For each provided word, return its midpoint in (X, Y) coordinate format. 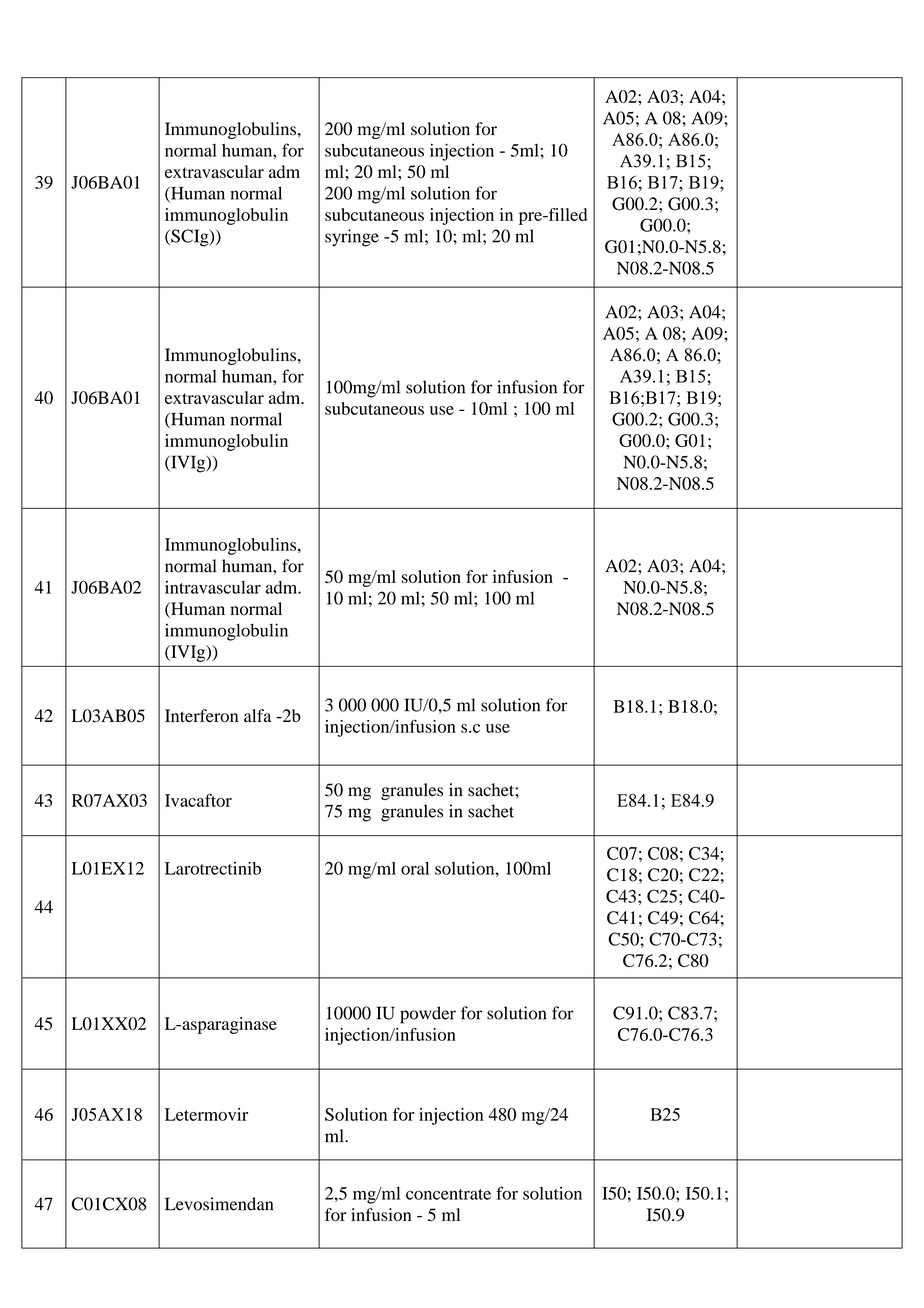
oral (415, 868)
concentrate (448, 1194)
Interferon (201, 716)
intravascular (213, 587)
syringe (352, 238)
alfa (257, 715)
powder (428, 1015)
